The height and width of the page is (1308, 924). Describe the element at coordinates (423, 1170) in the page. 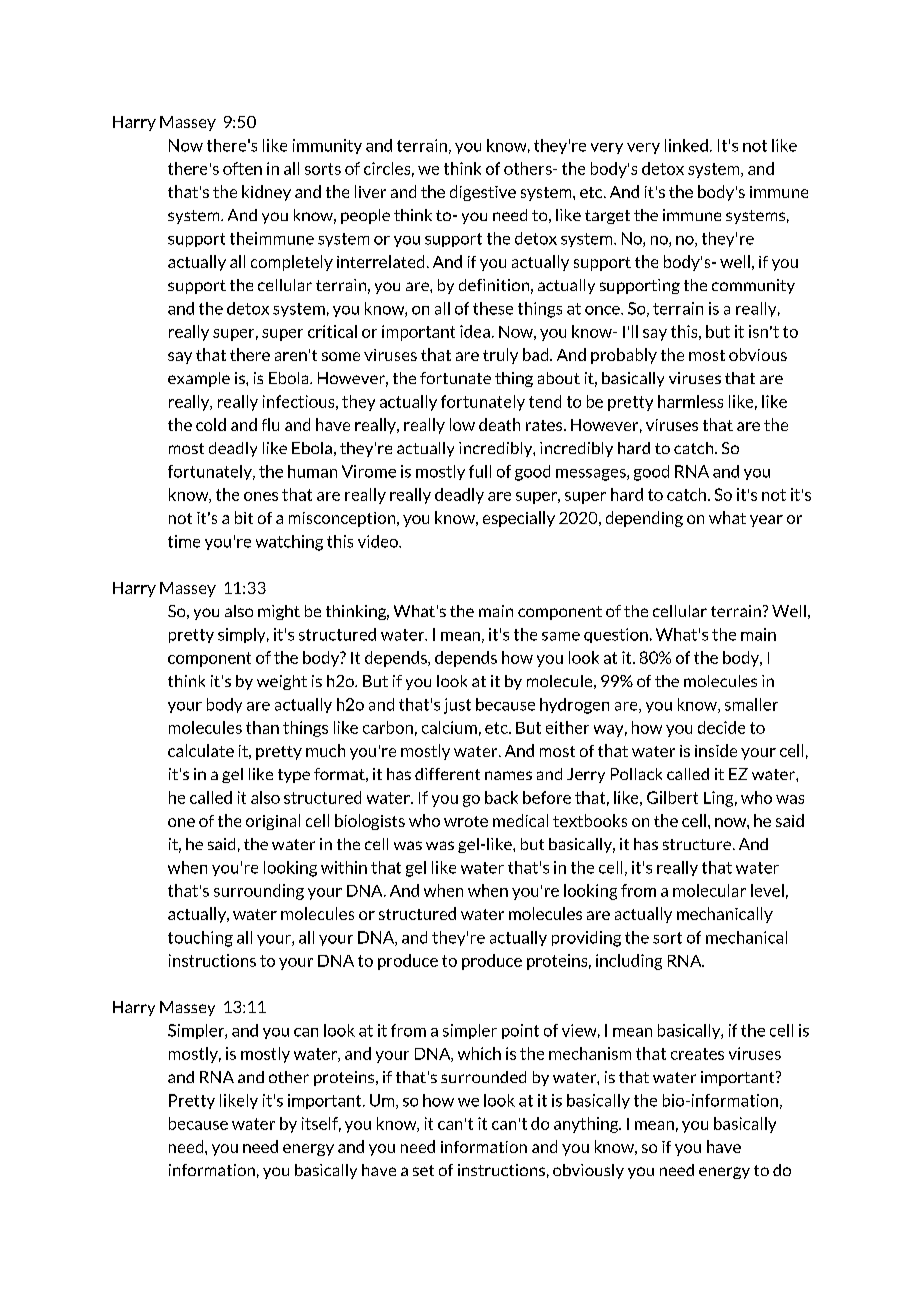

I see `set` at that location.
